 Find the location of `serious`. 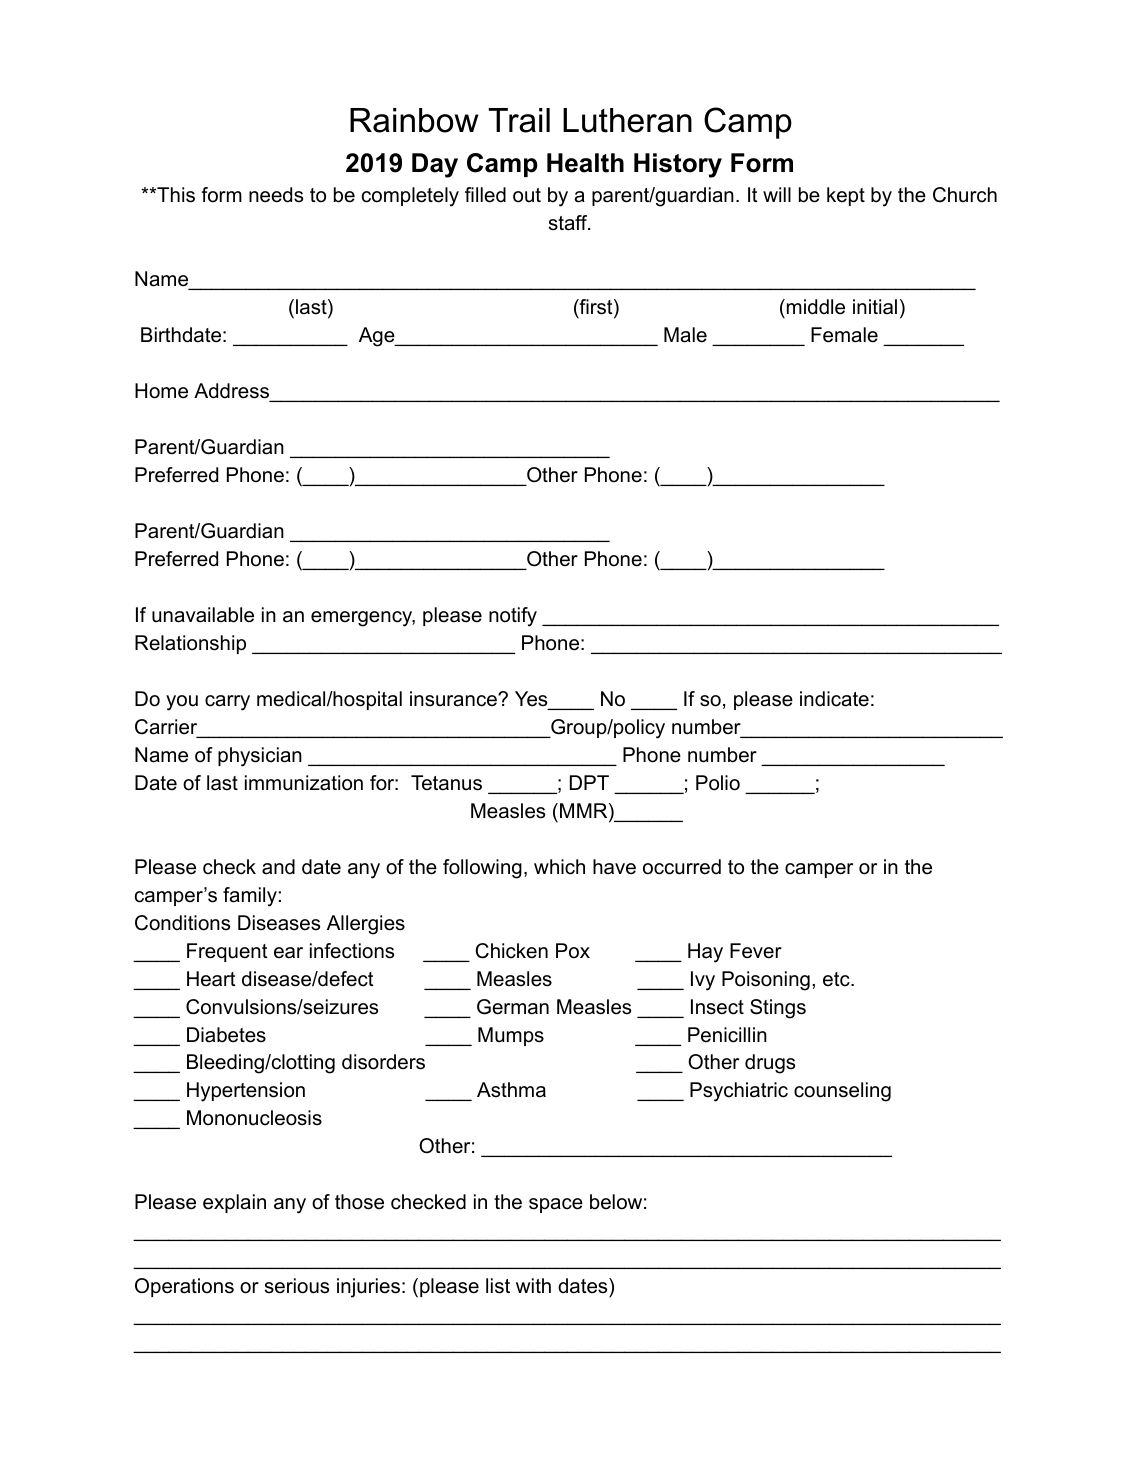

serious is located at coordinates (297, 1286).
